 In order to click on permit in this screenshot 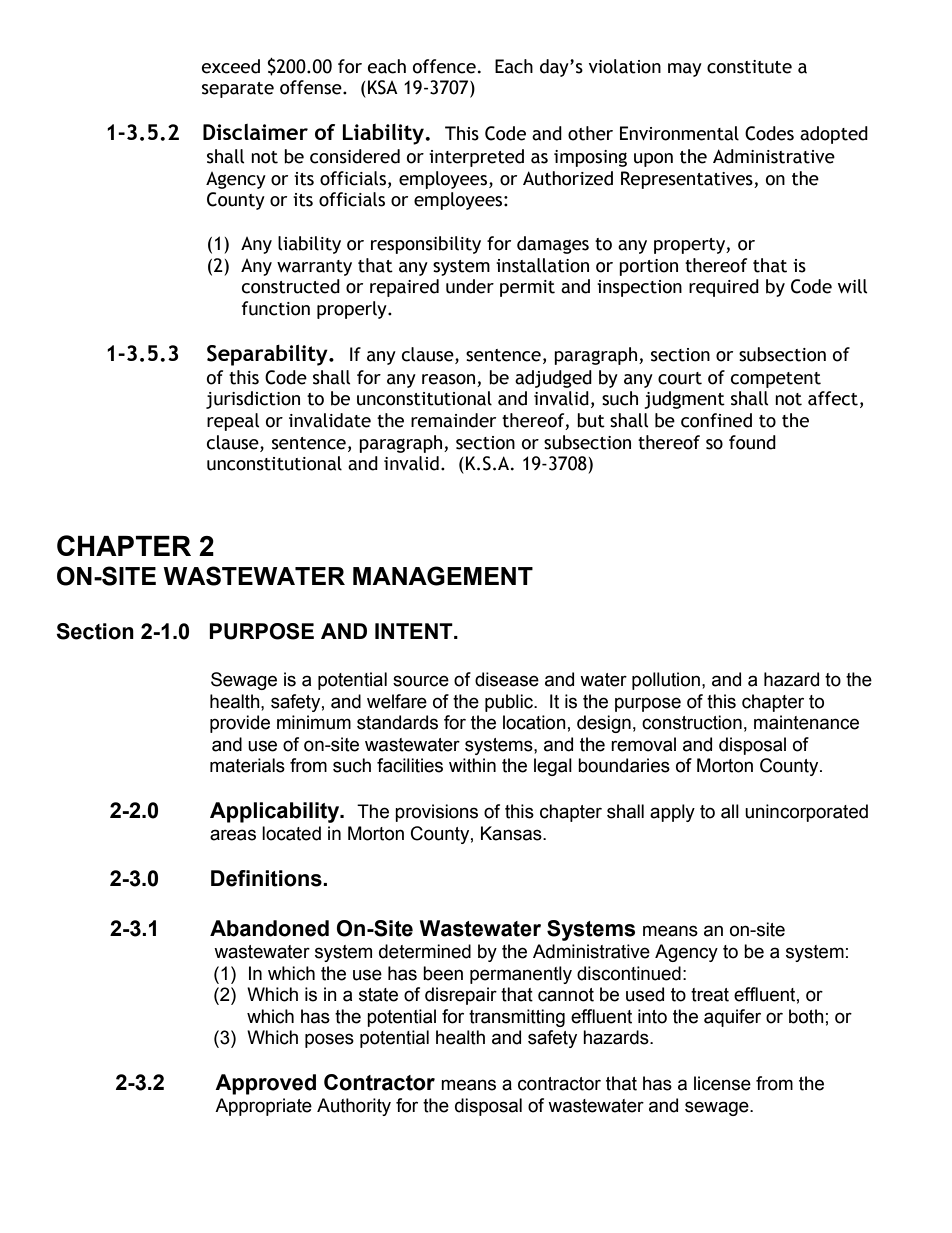, I will do `click(527, 288)`.
